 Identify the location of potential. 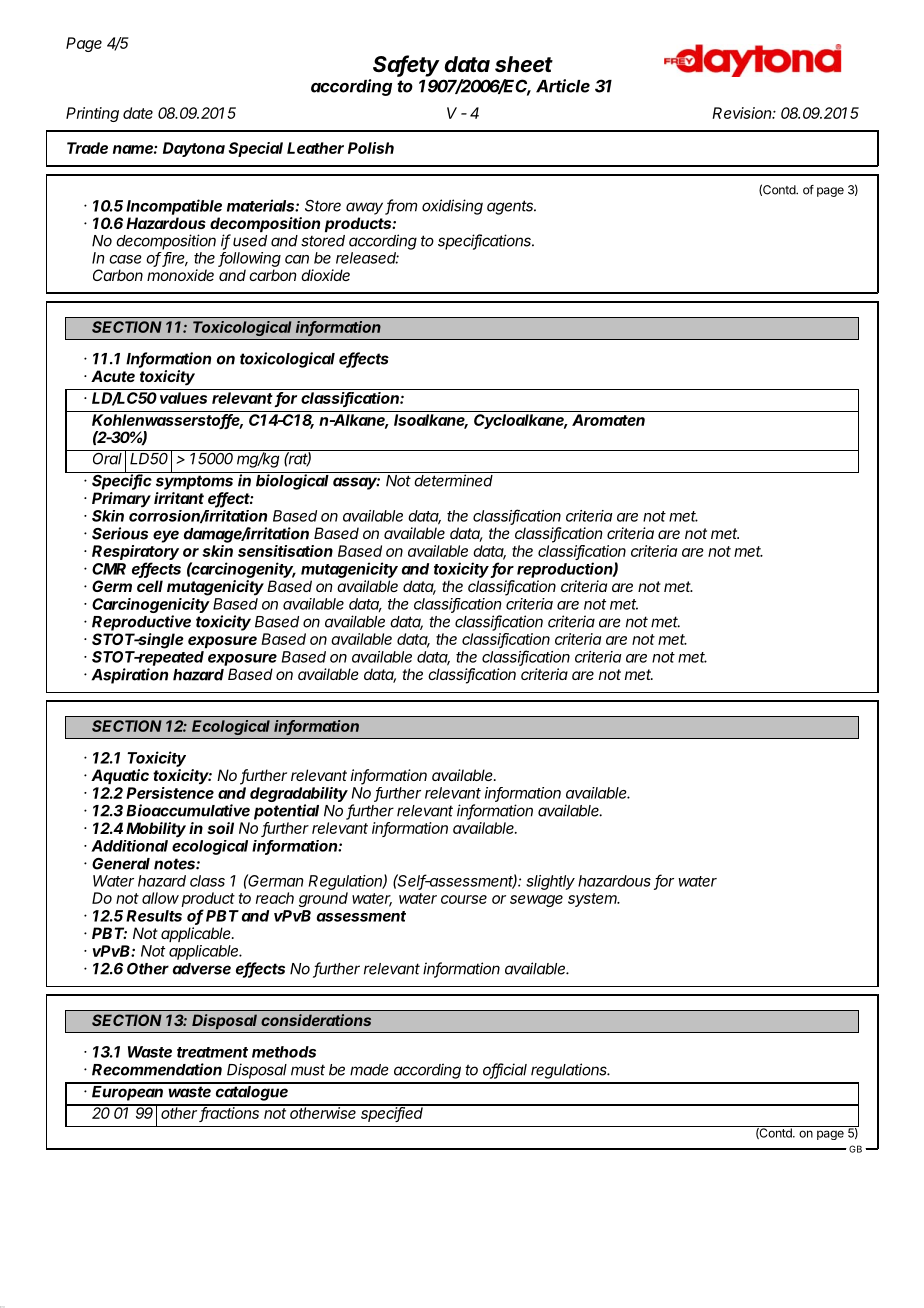
(286, 812).
